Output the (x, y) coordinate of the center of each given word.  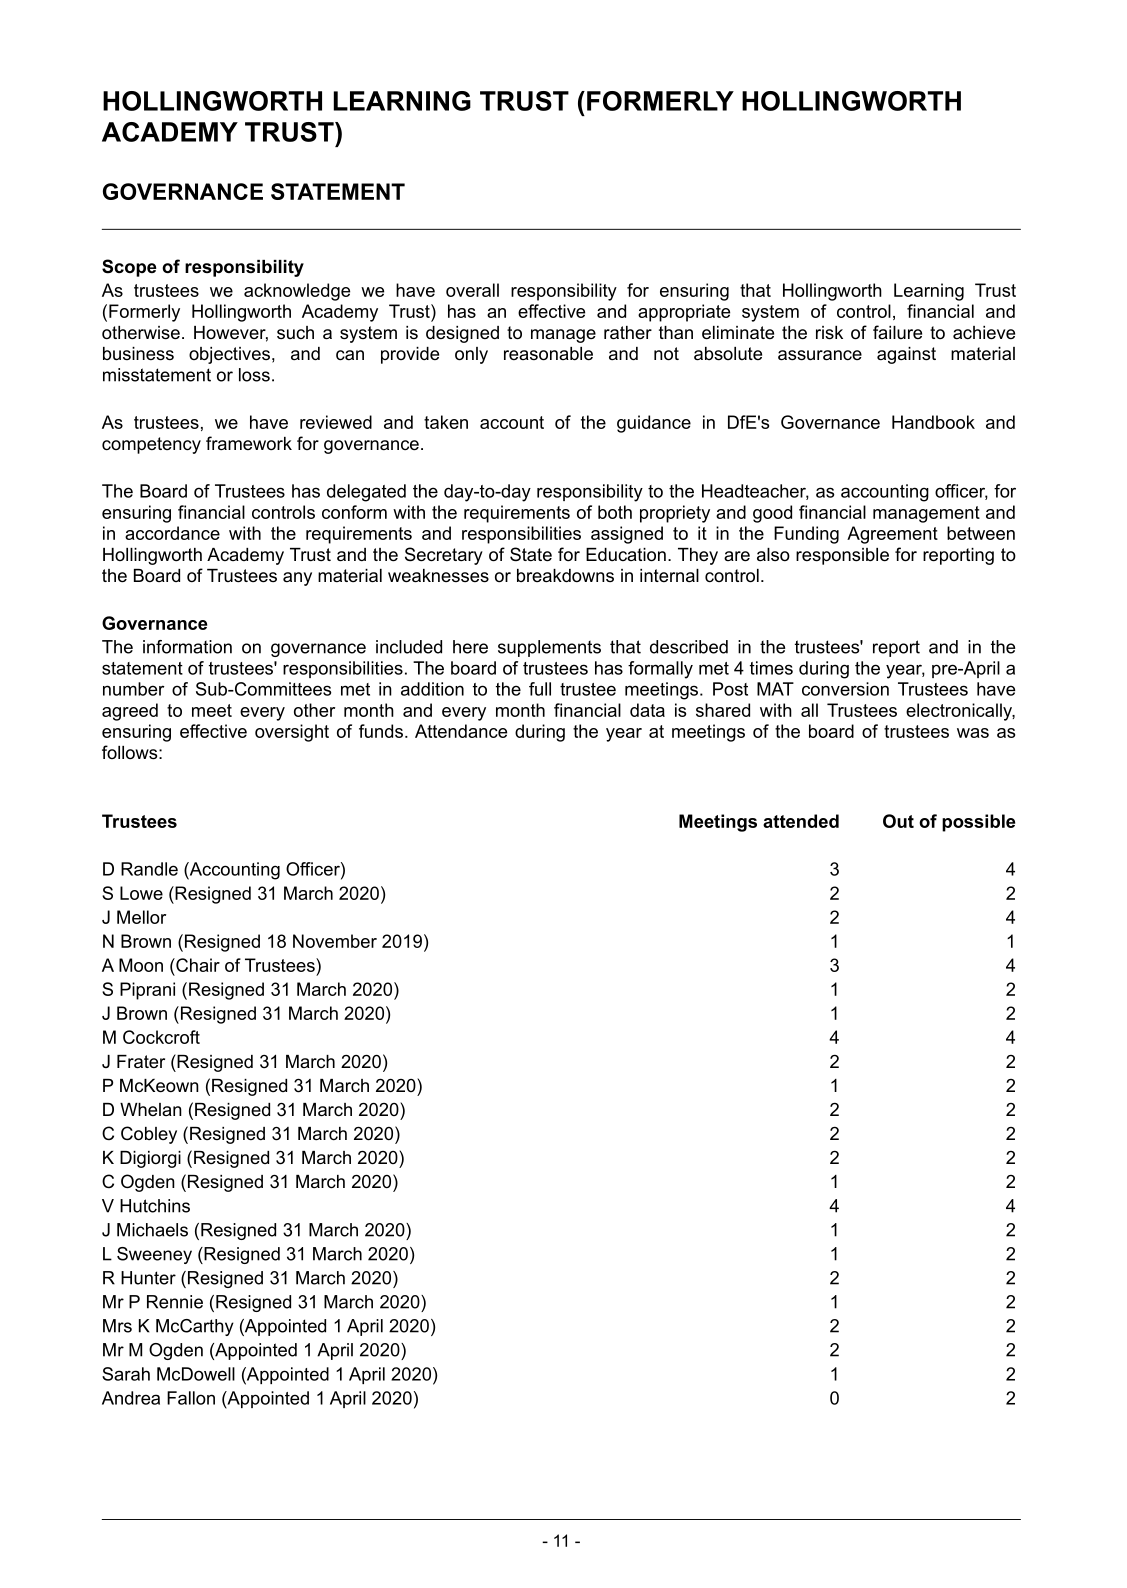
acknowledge (297, 292)
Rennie (175, 1302)
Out (898, 821)
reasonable (548, 354)
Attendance (461, 731)
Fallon (191, 1398)
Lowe (141, 893)
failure (897, 332)
